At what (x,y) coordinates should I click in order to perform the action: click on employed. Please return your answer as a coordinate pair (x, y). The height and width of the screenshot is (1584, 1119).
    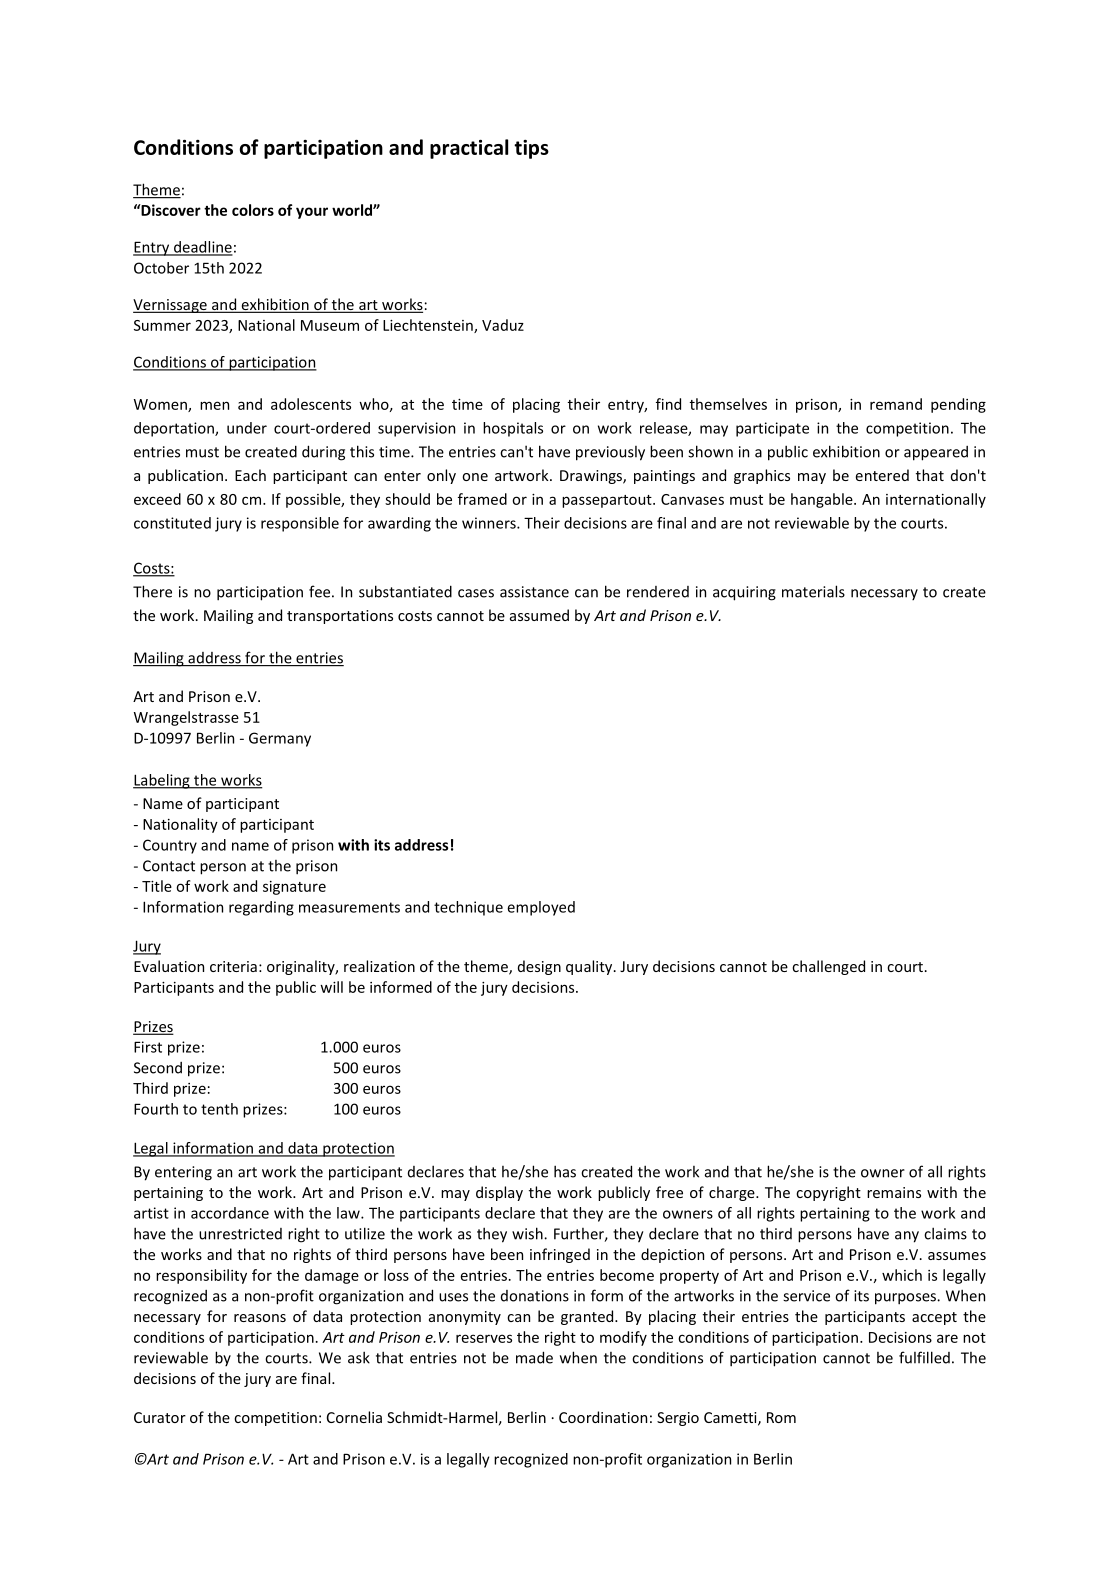
    Looking at the image, I should click on (541, 908).
